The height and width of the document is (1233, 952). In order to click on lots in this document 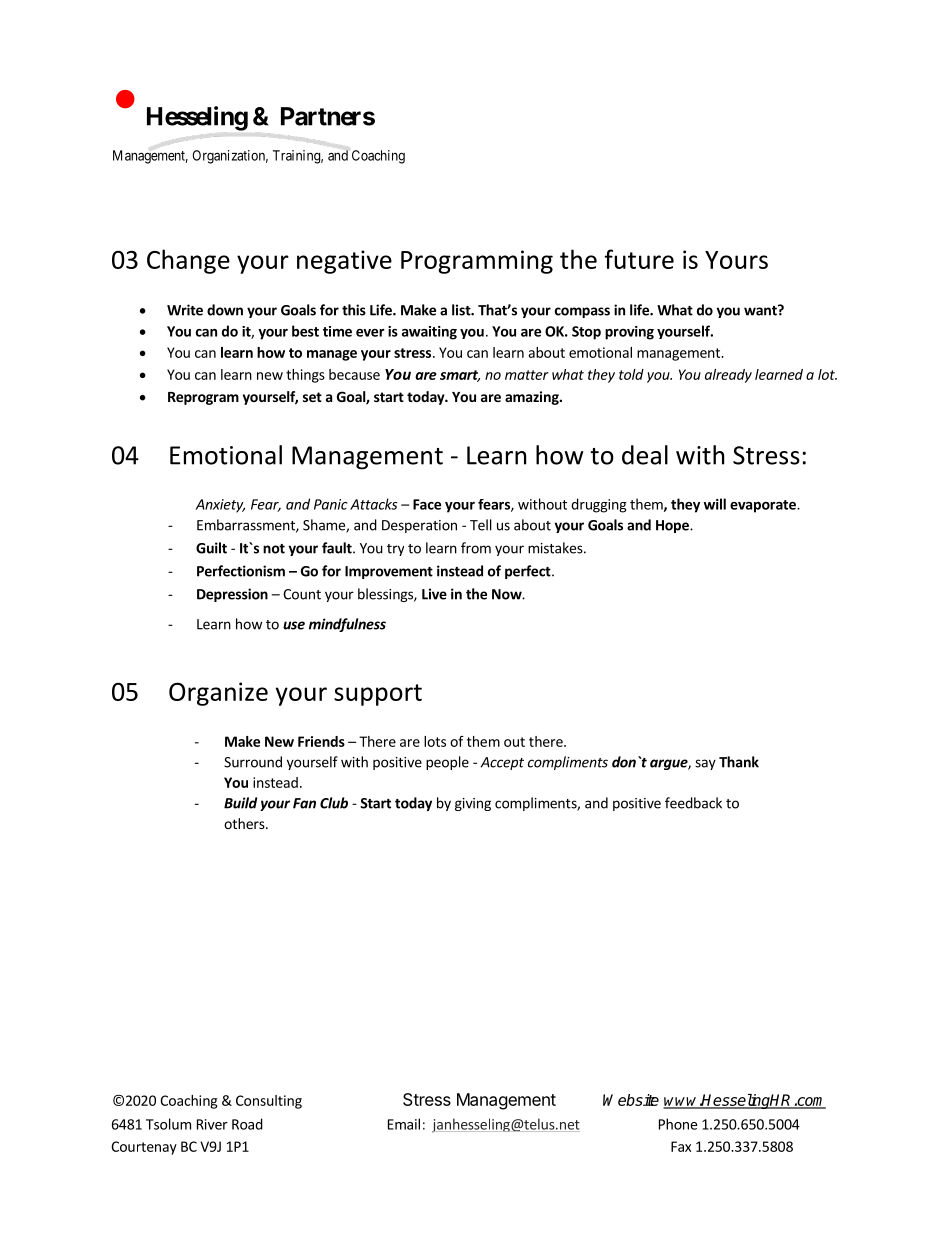, I will do `click(435, 741)`.
